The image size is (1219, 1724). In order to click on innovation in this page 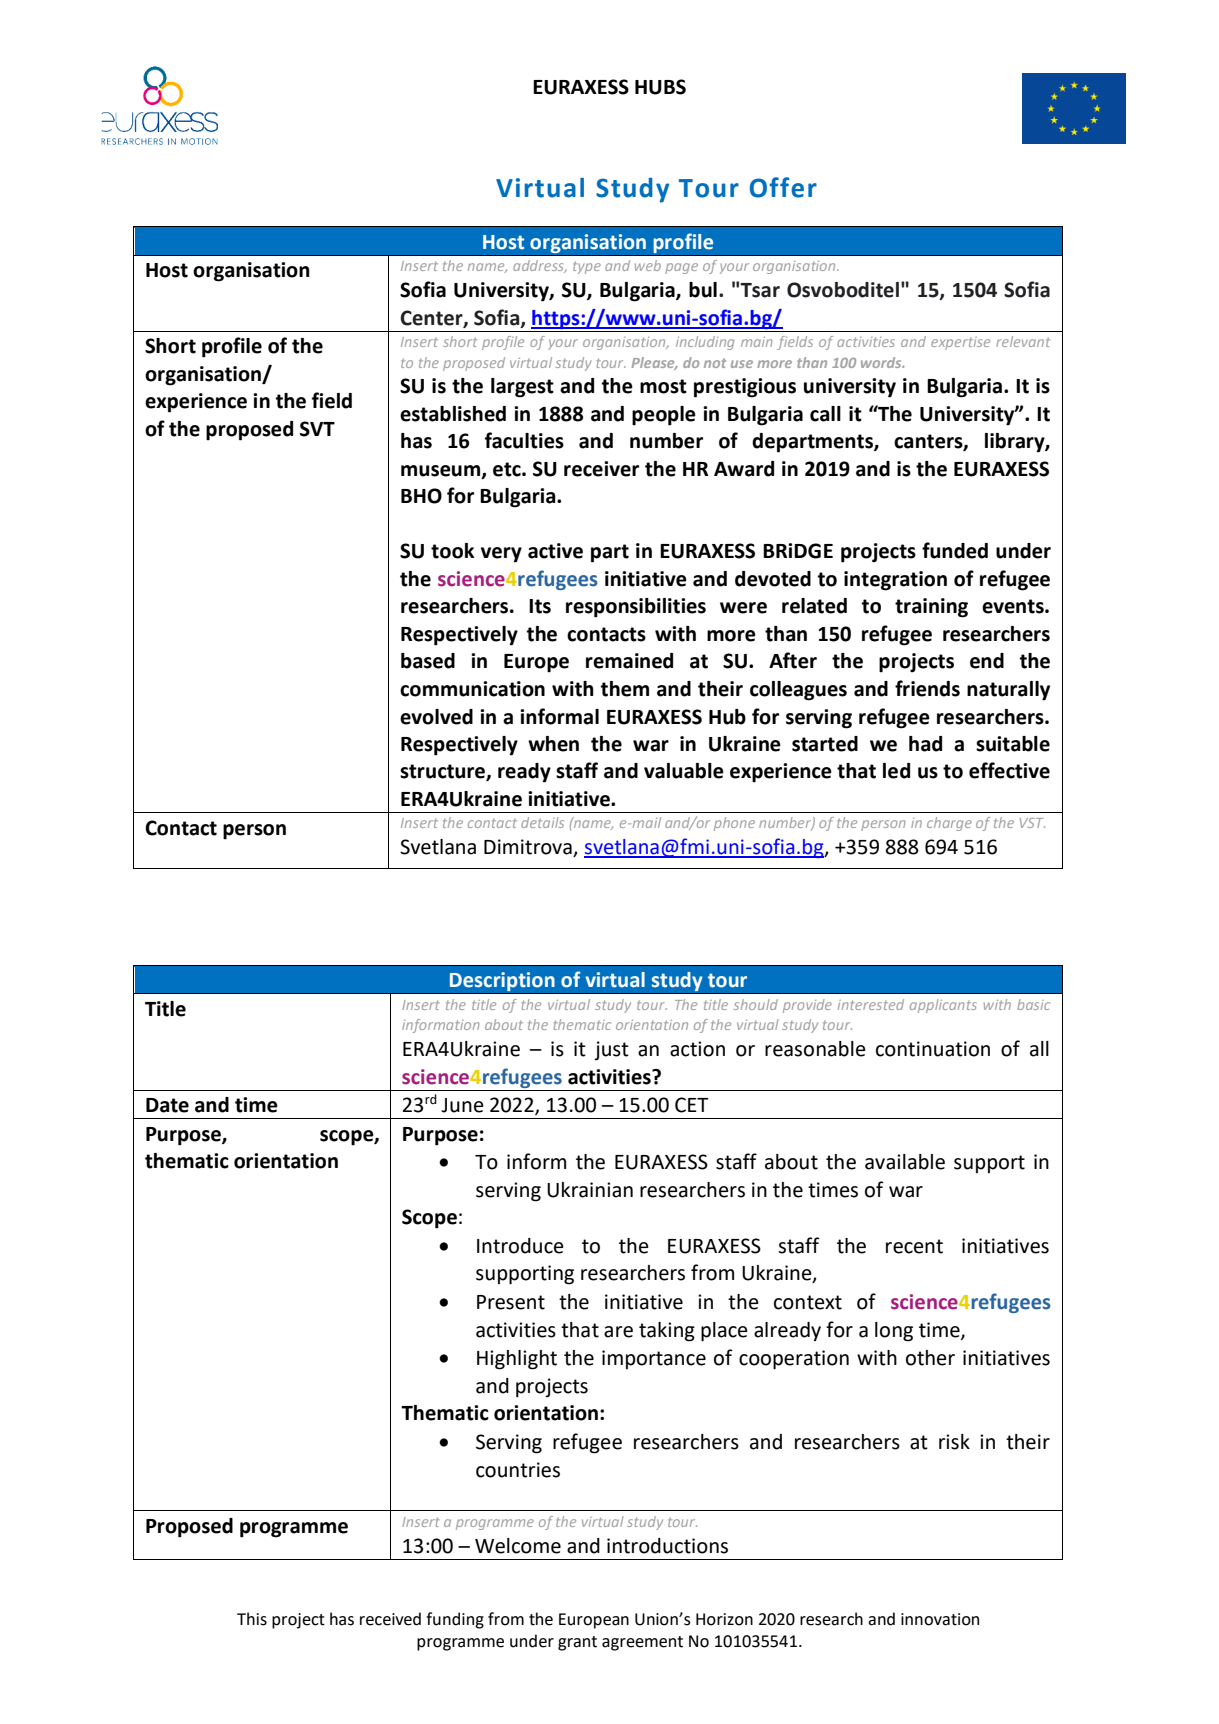, I will do `click(940, 1619)`.
